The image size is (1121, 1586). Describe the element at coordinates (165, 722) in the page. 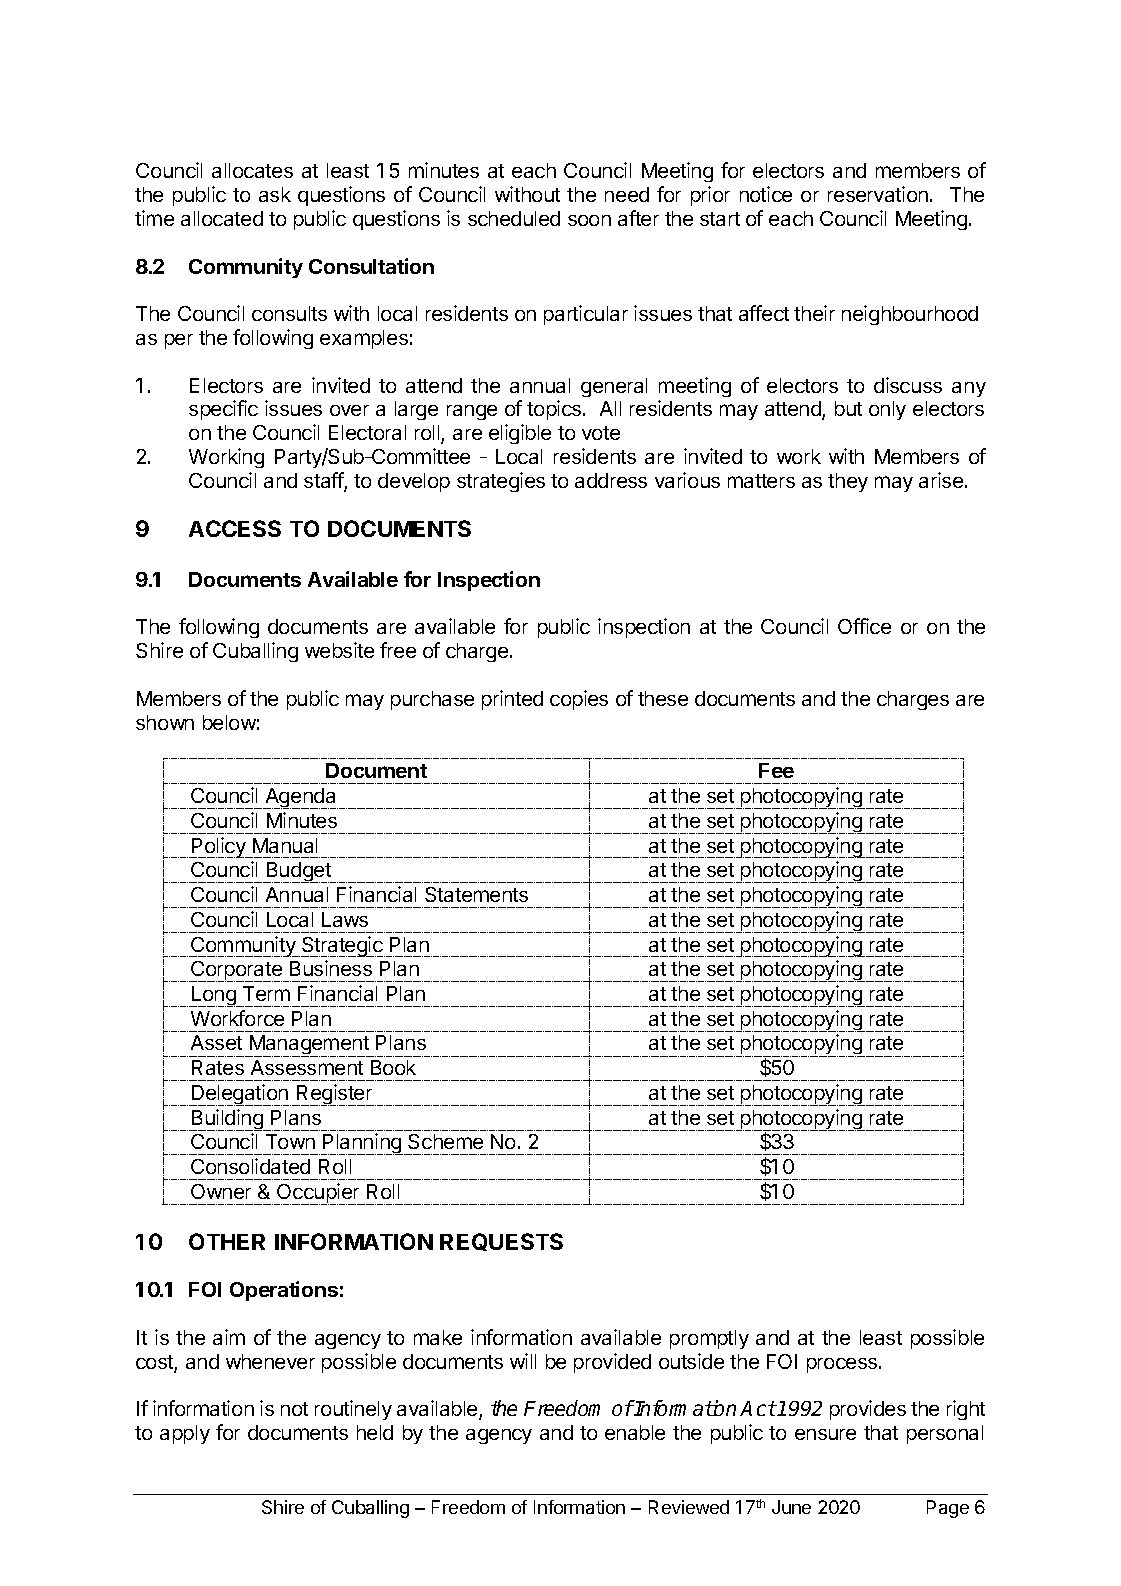

I see `shown` at that location.
